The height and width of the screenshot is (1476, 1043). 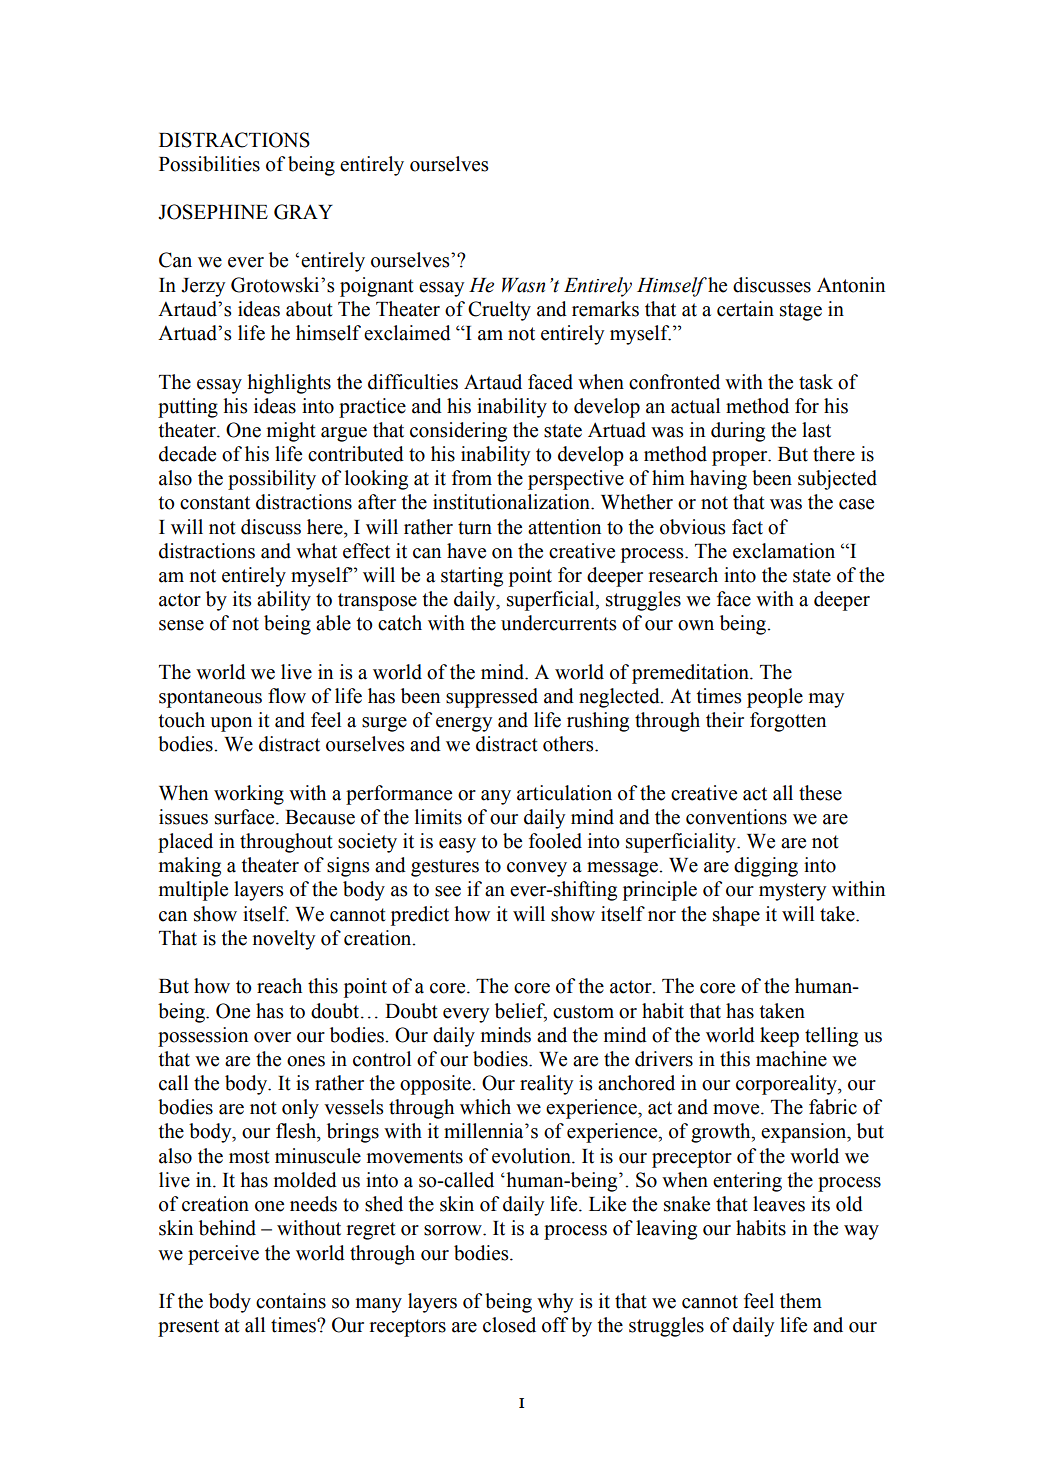 I want to click on contains, so click(x=291, y=1301).
